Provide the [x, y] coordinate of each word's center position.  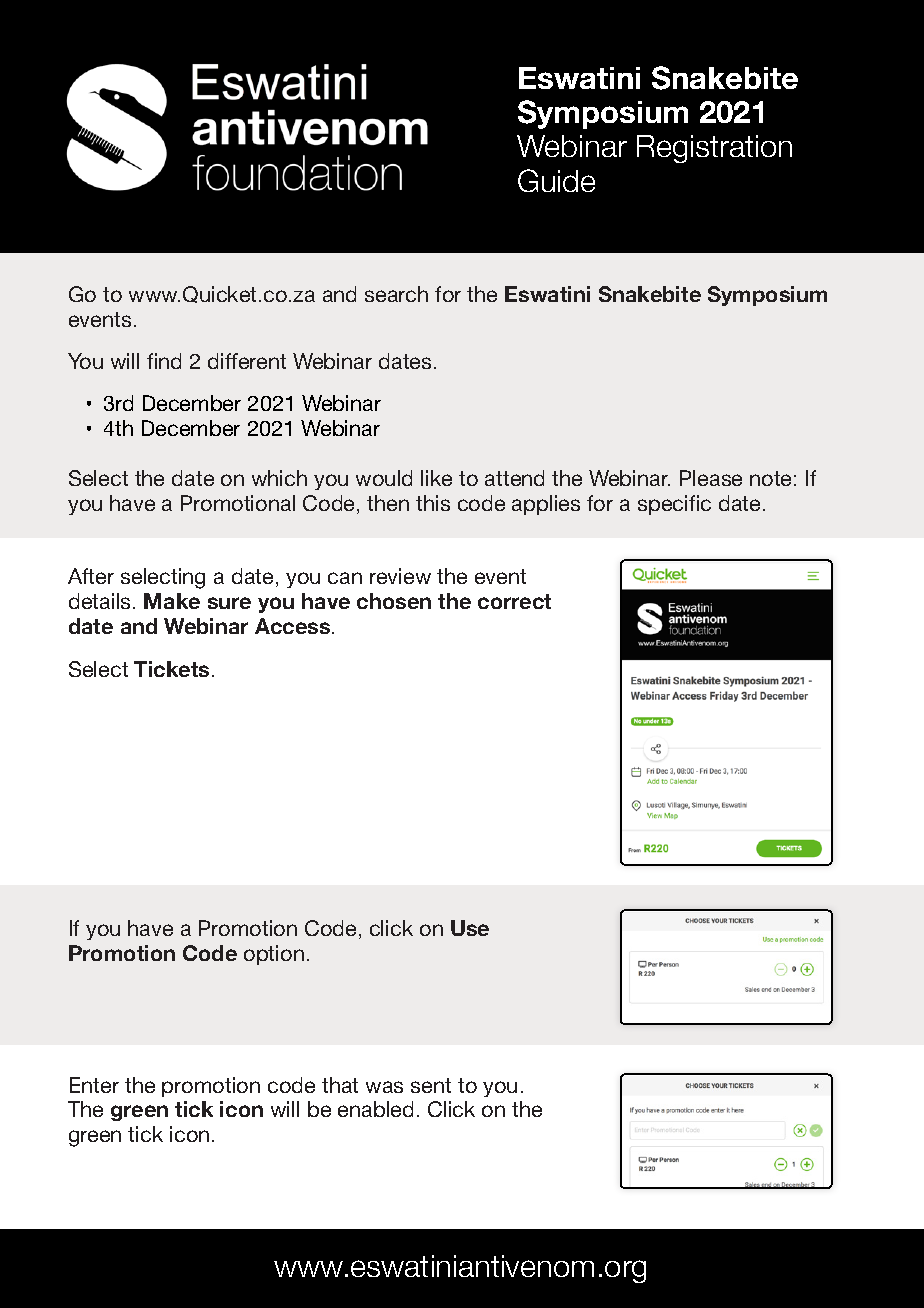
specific [674, 505]
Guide [556, 180]
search [396, 294]
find [164, 361]
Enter [94, 1085]
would [384, 478]
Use [470, 928]
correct [514, 601]
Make [172, 601]
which [279, 478]
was [384, 1087]
